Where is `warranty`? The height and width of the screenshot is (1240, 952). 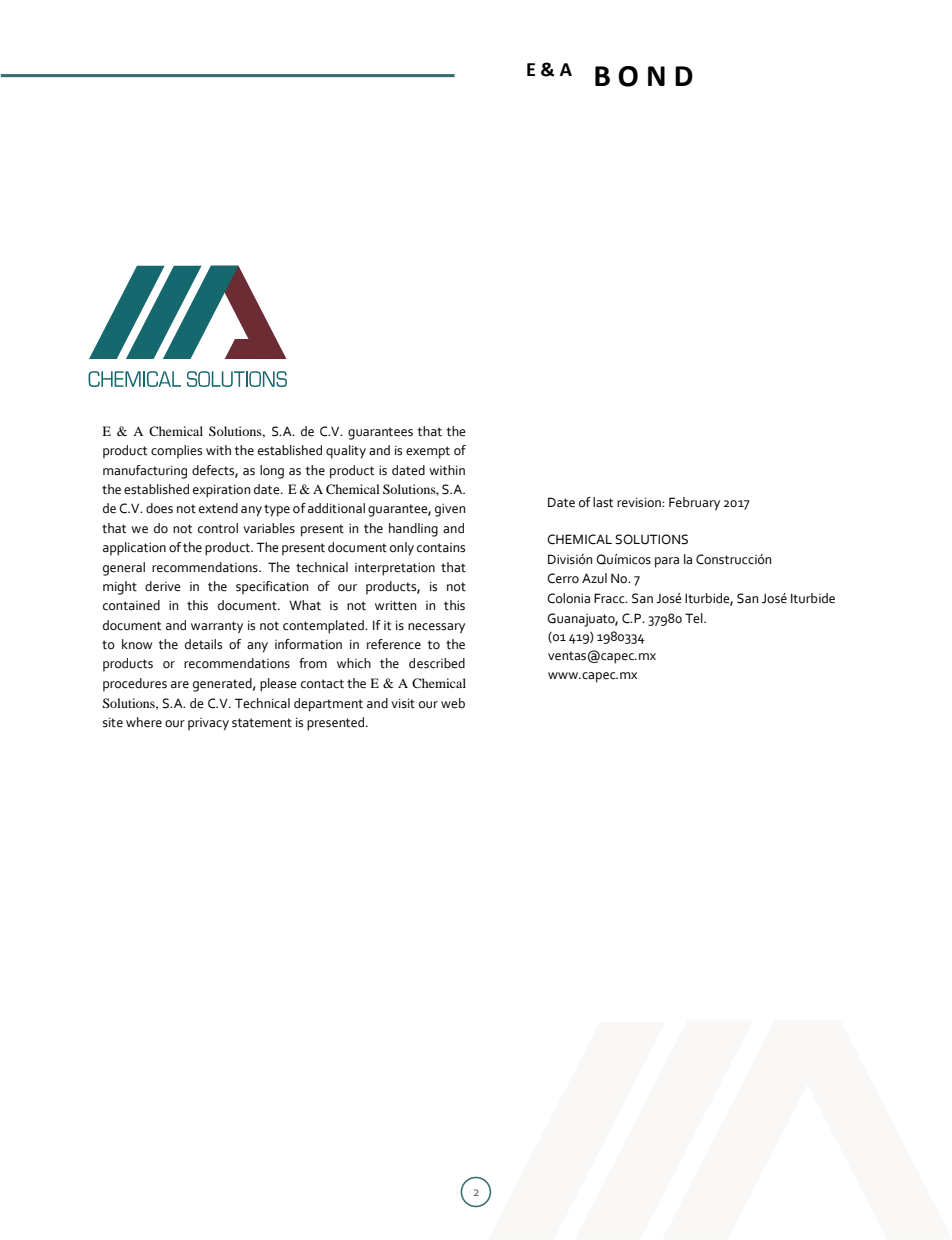
warranty is located at coordinates (217, 627).
